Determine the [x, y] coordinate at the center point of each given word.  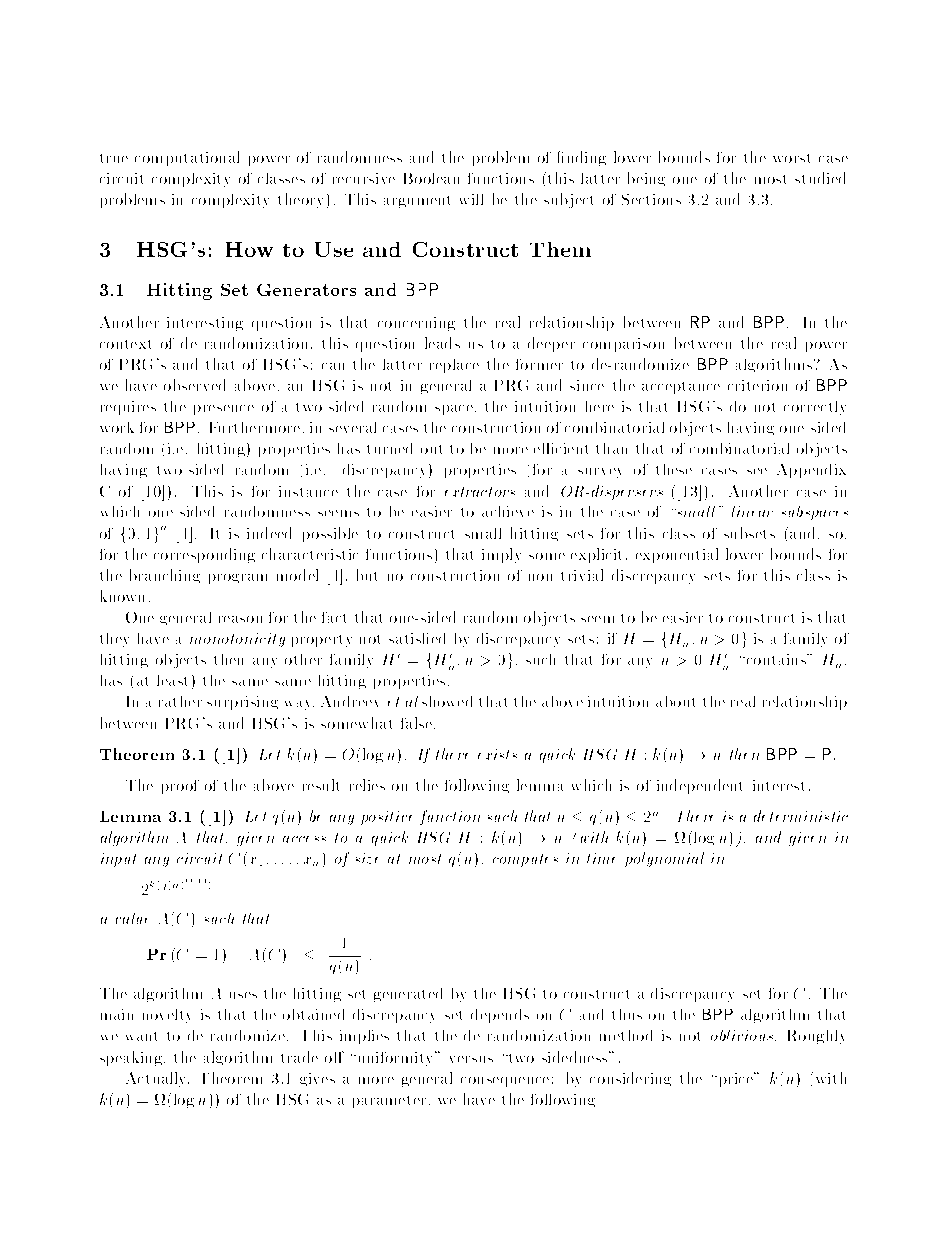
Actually [157, 1079]
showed [447, 701]
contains [776, 659]
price [737, 1079]
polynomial [664, 859]
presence [224, 410]
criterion [757, 385]
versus [471, 1059]
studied [820, 178]
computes [525, 860]
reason [240, 619]
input [118, 860]
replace [454, 366]
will [471, 199]
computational [187, 158]
